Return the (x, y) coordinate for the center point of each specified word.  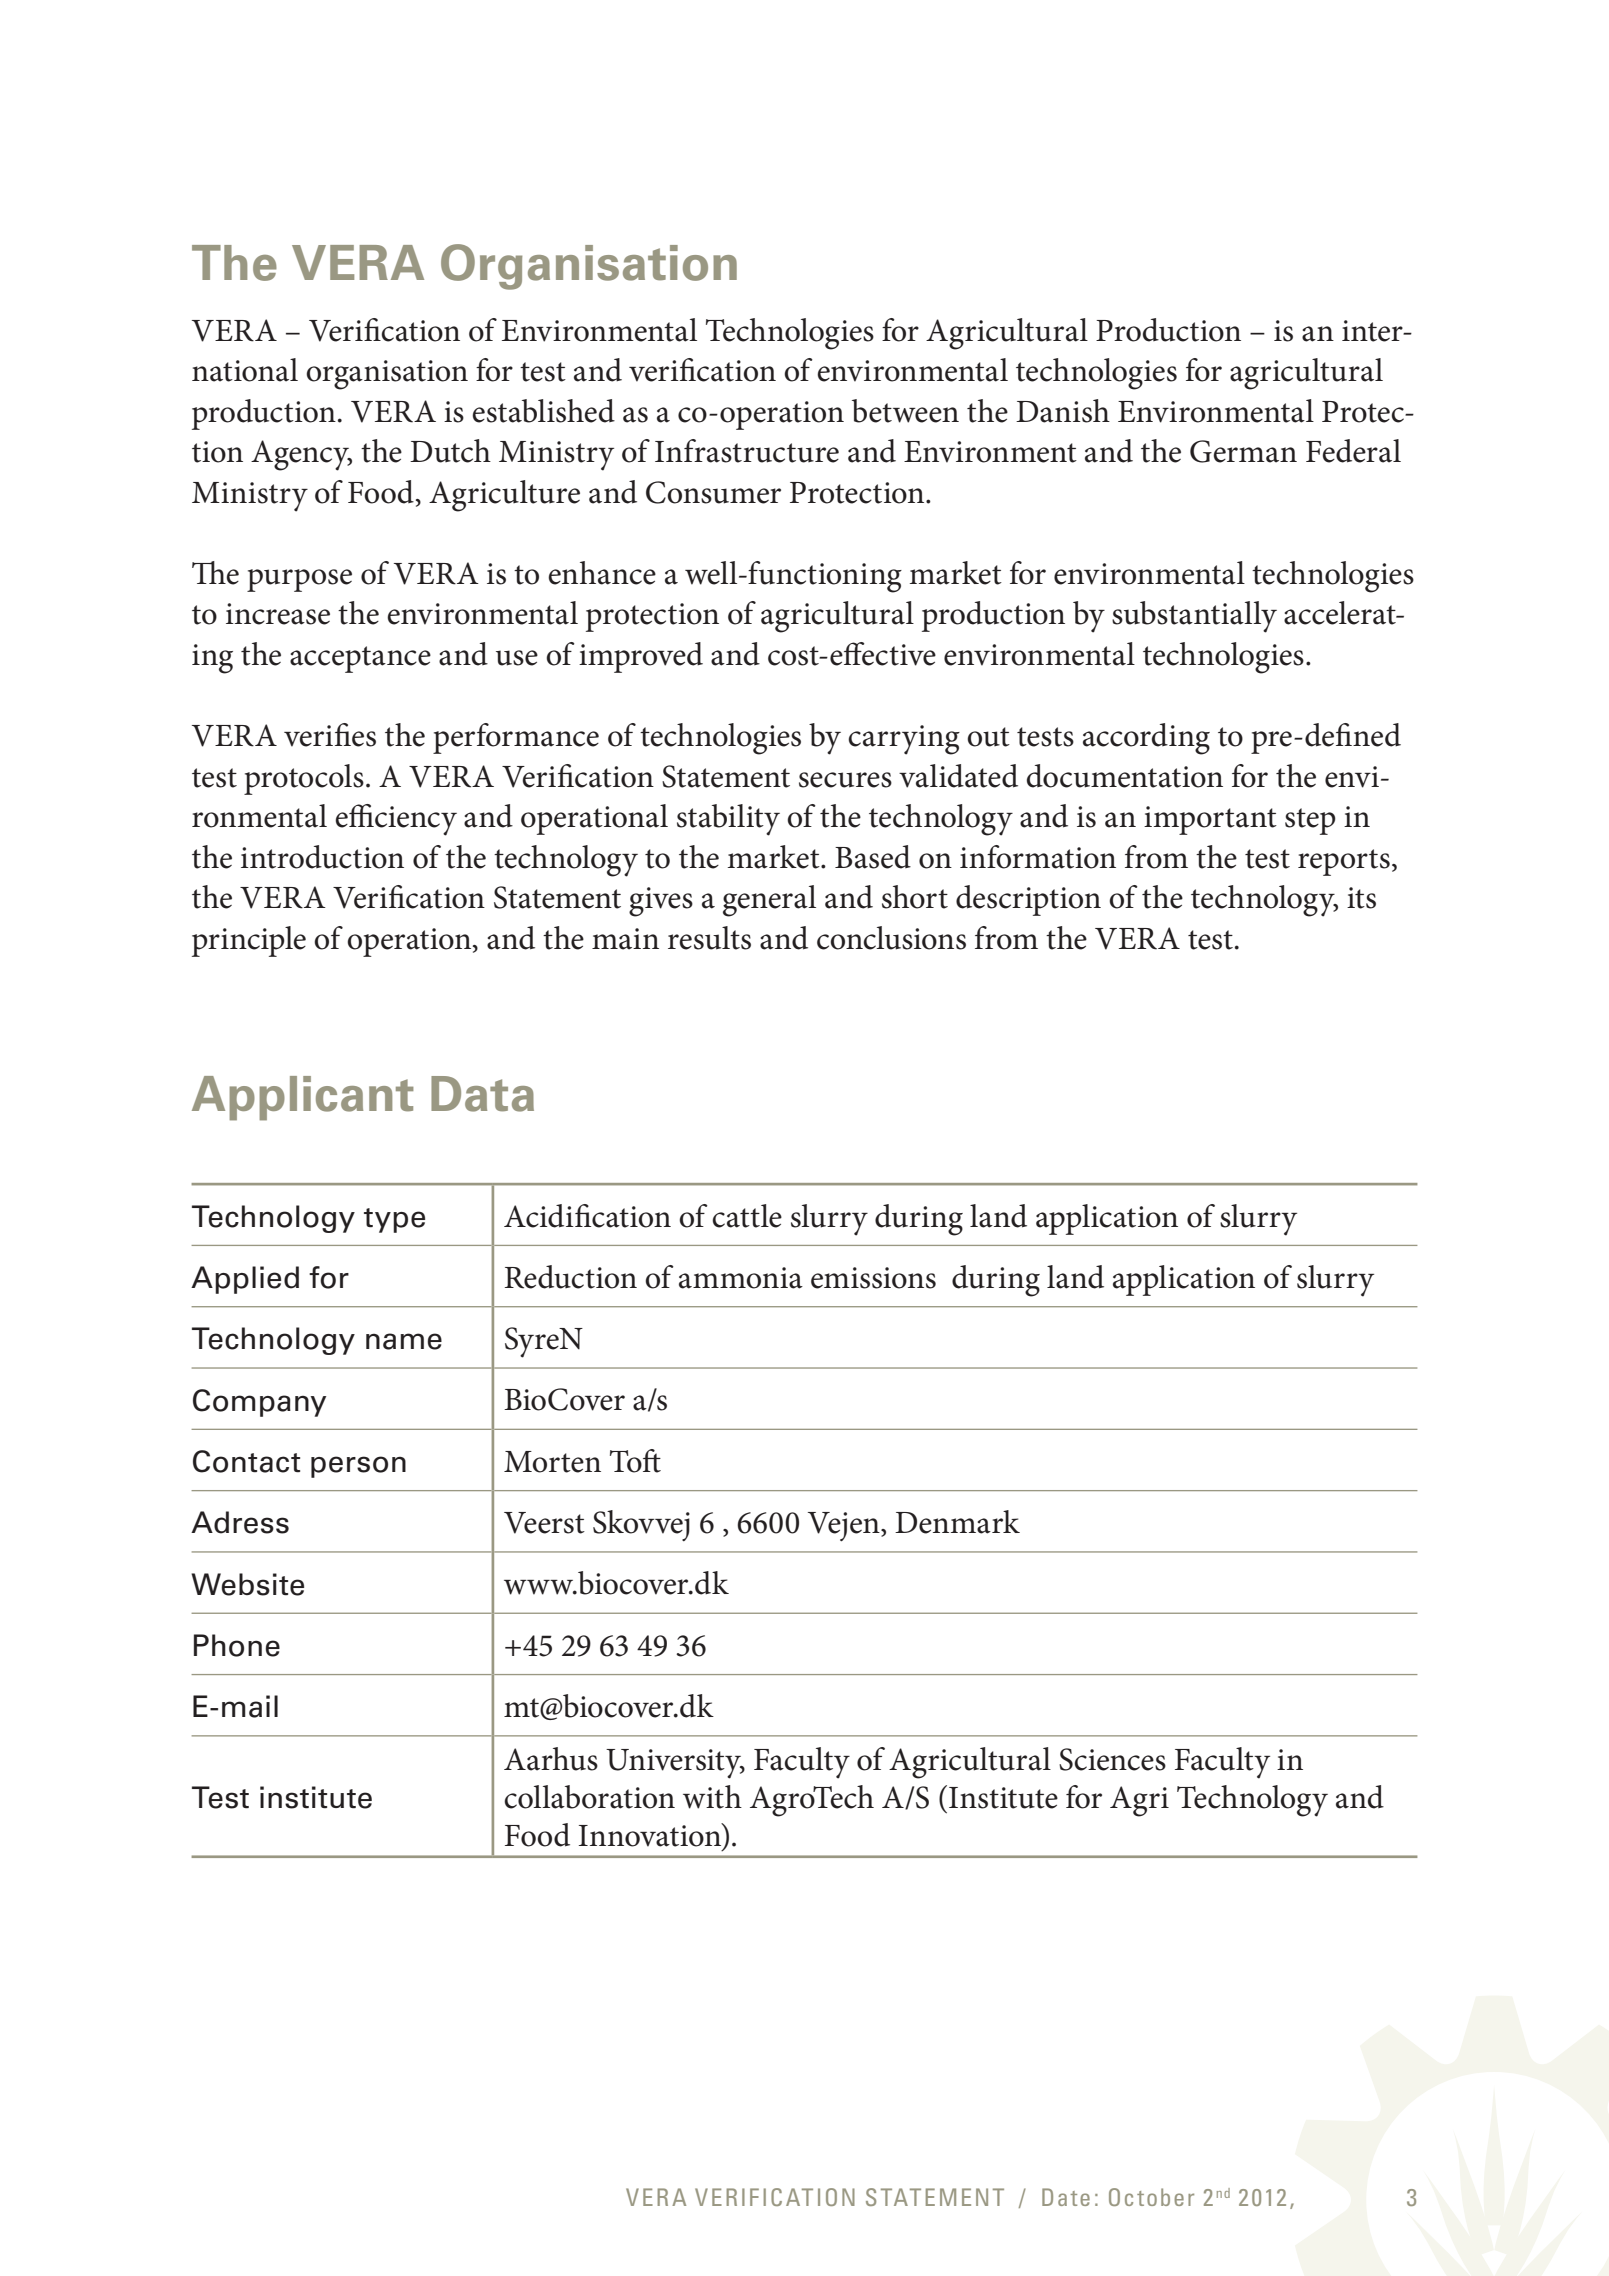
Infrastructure (747, 451)
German (1243, 451)
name (404, 1341)
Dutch (450, 451)
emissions (873, 1278)
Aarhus (551, 1759)
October (1151, 2197)
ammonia (741, 1278)
